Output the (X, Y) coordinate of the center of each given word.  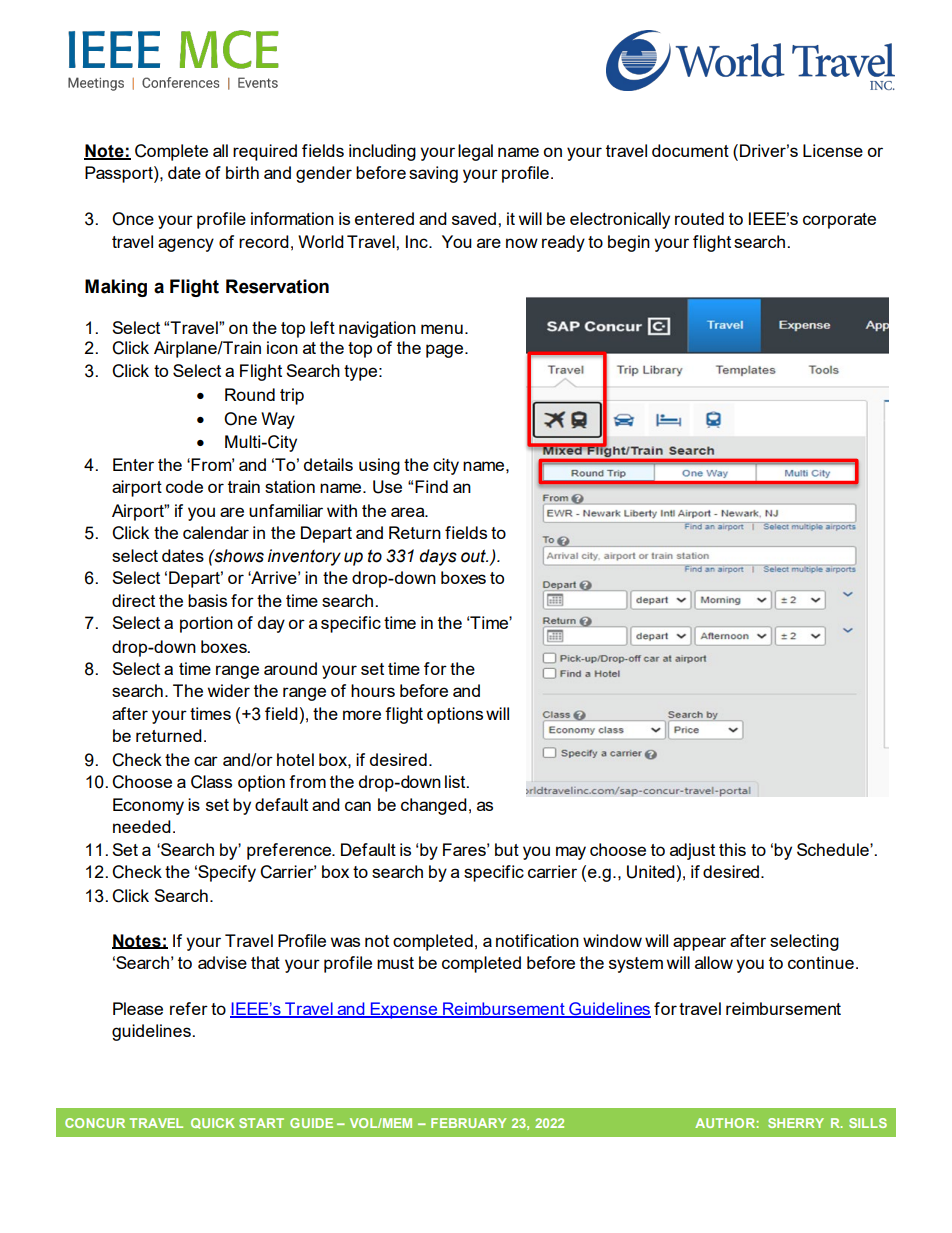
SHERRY (796, 1123)
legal (475, 152)
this (732, 849)
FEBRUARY (468, 1123)
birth (242, 172)
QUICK (213, 1123)
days (438, 557)
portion (206, 624)
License (833, 150)
